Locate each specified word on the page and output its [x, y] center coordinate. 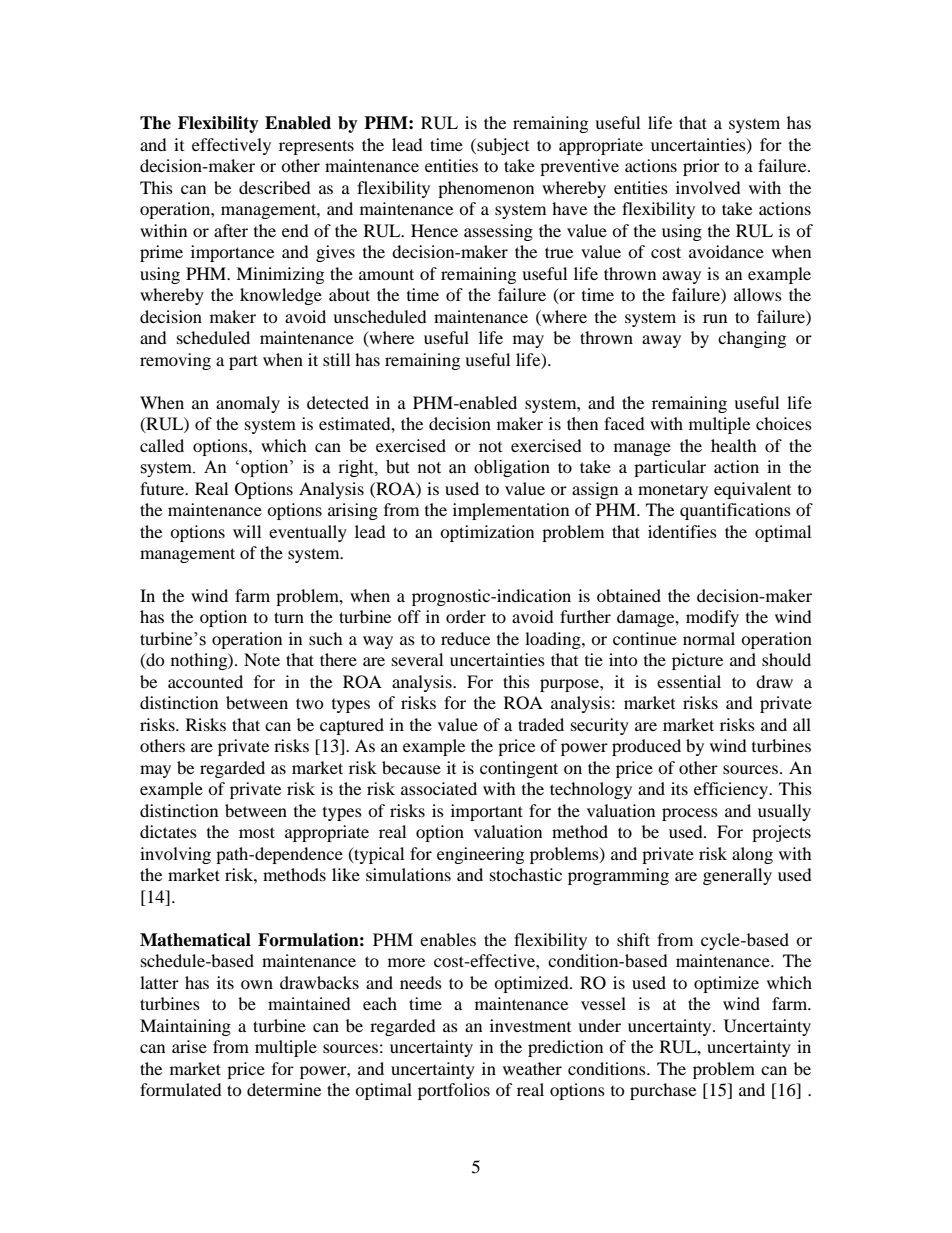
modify [712, 618]
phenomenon [486, 189]
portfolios [454, 1091]
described [275, 187]
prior [701, 167]
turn [289, 617]
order [466, 616]
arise [189, 1046]
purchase [663, 1091]
